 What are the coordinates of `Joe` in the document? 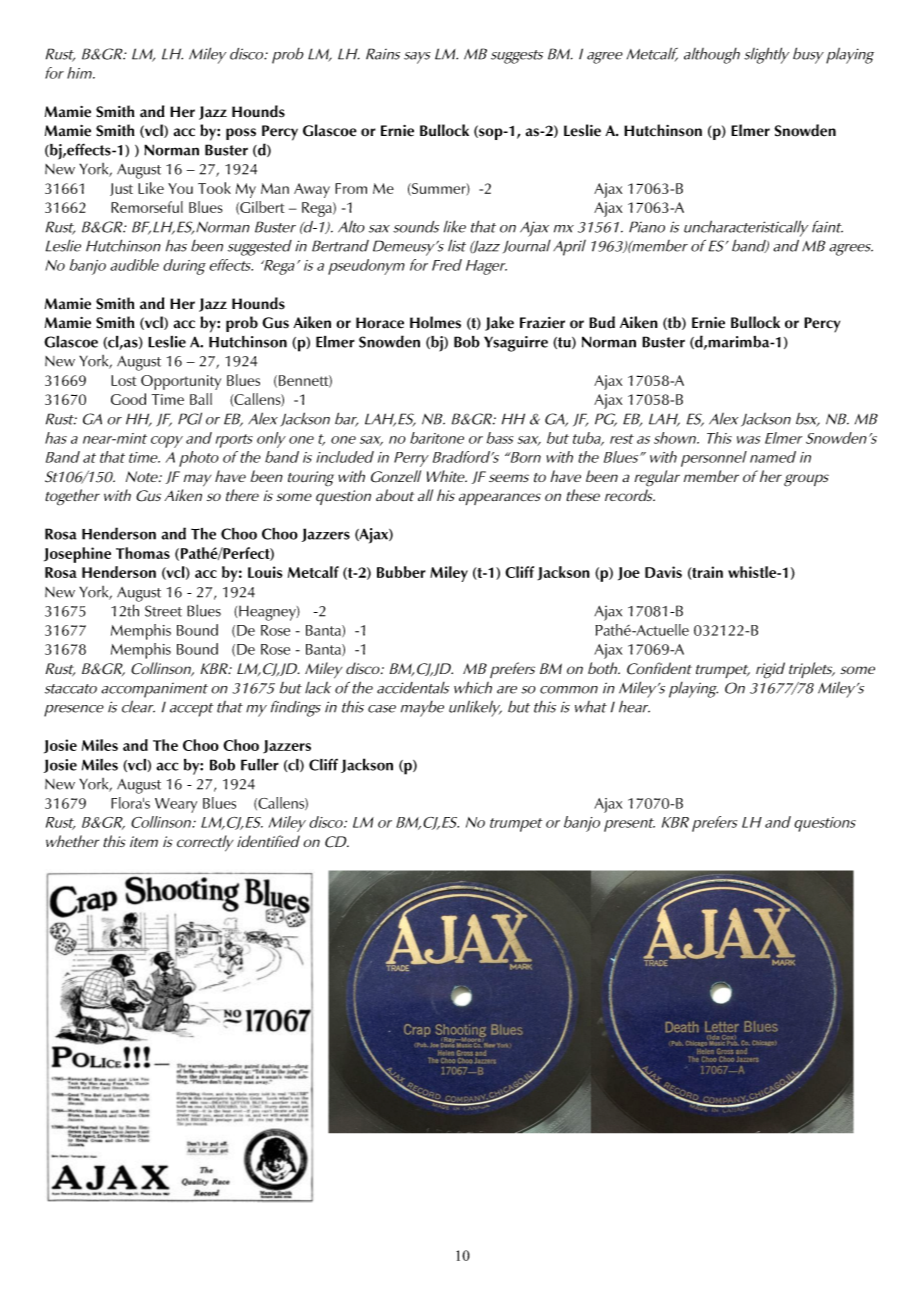 It's located at (629, 574).
